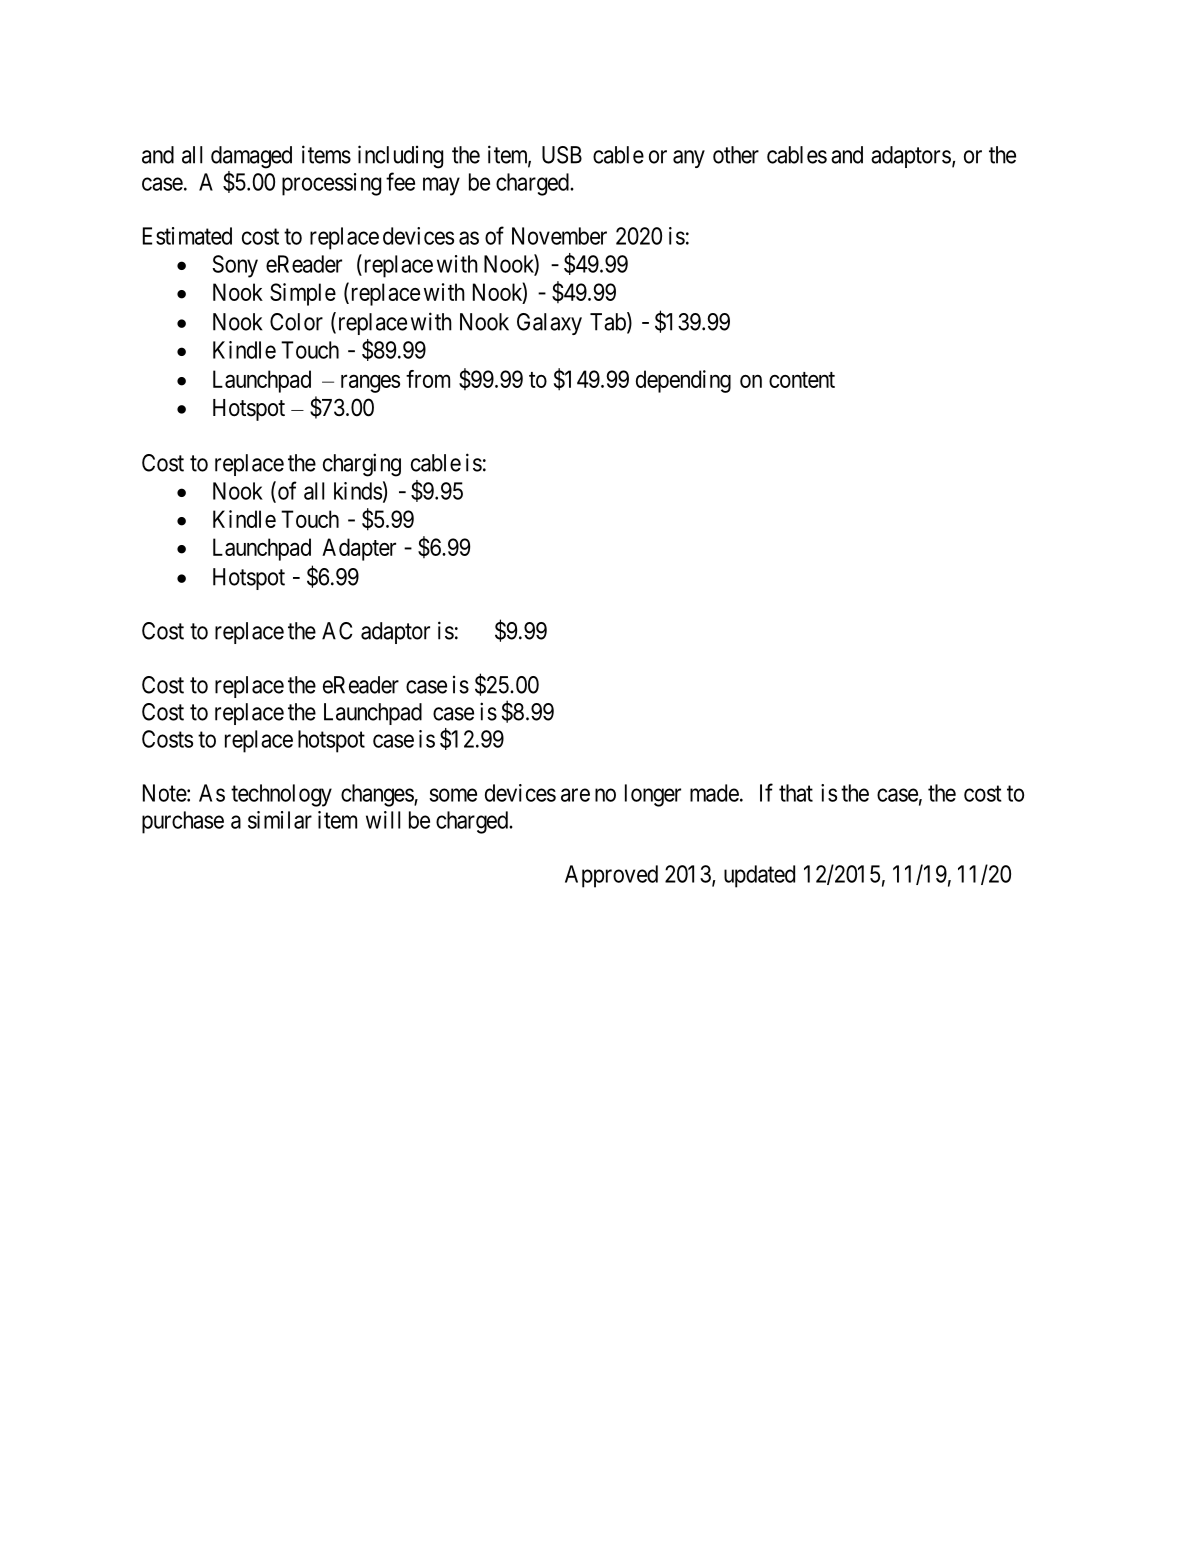  I want to click on Adapter, so click(359, 549).
